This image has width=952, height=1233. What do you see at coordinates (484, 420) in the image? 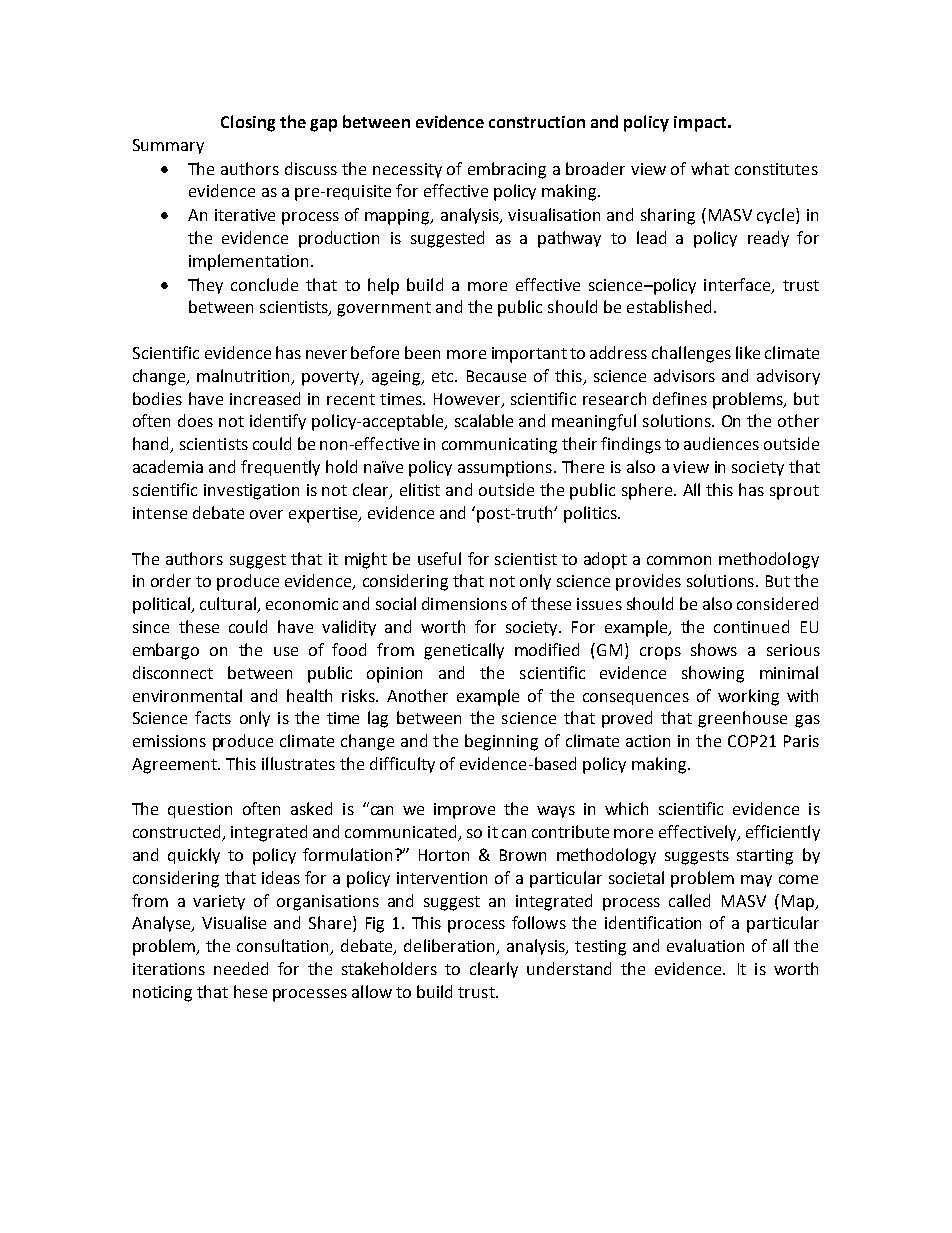
I see `scalable` at bounding box center [484, 420].
